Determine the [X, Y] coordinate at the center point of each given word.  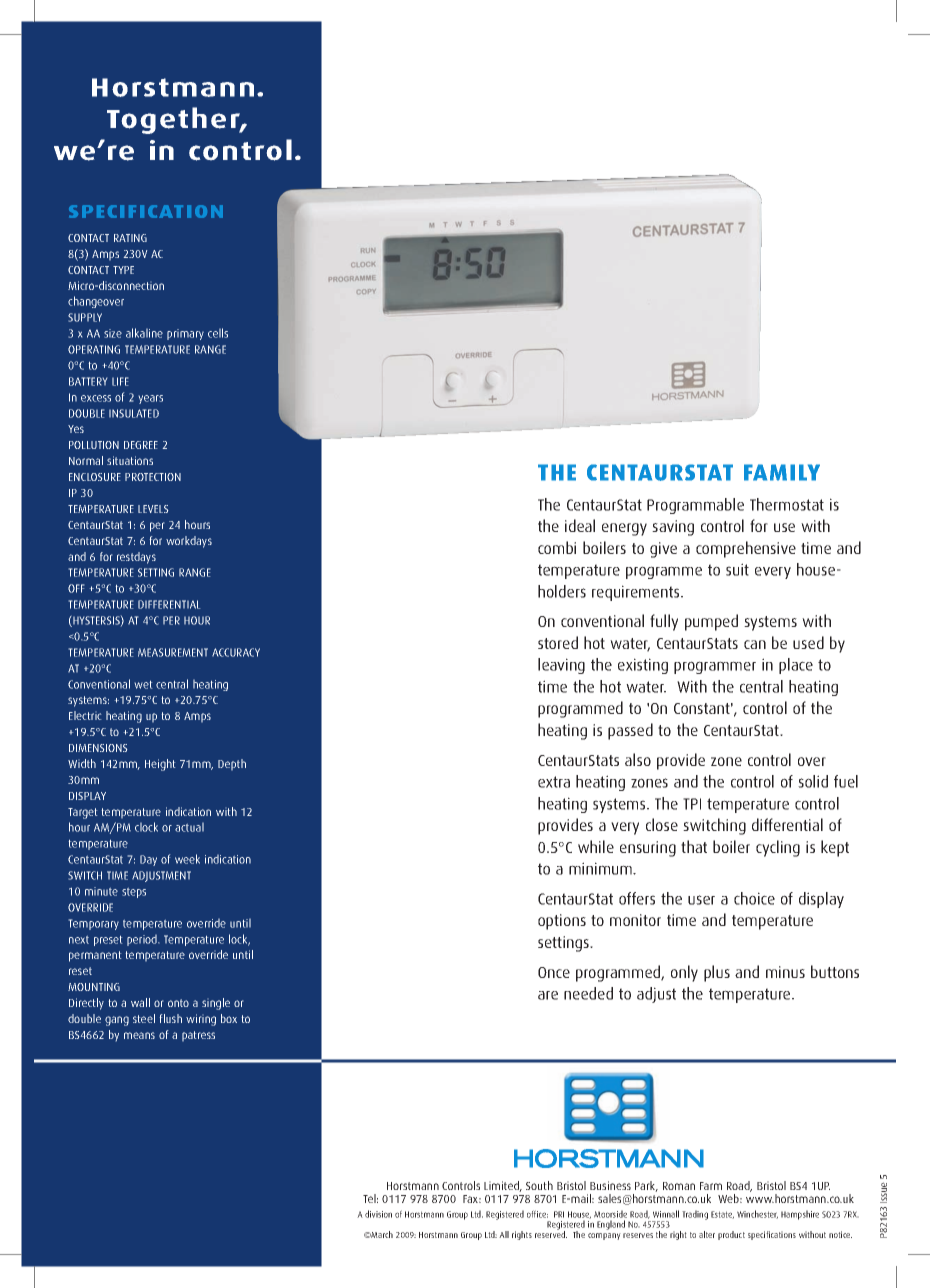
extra [554, 782]
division [378, 1214]
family [782, 472]
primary [185, 334]
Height [160, 765]
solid [813, 781]
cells [218, 333]
